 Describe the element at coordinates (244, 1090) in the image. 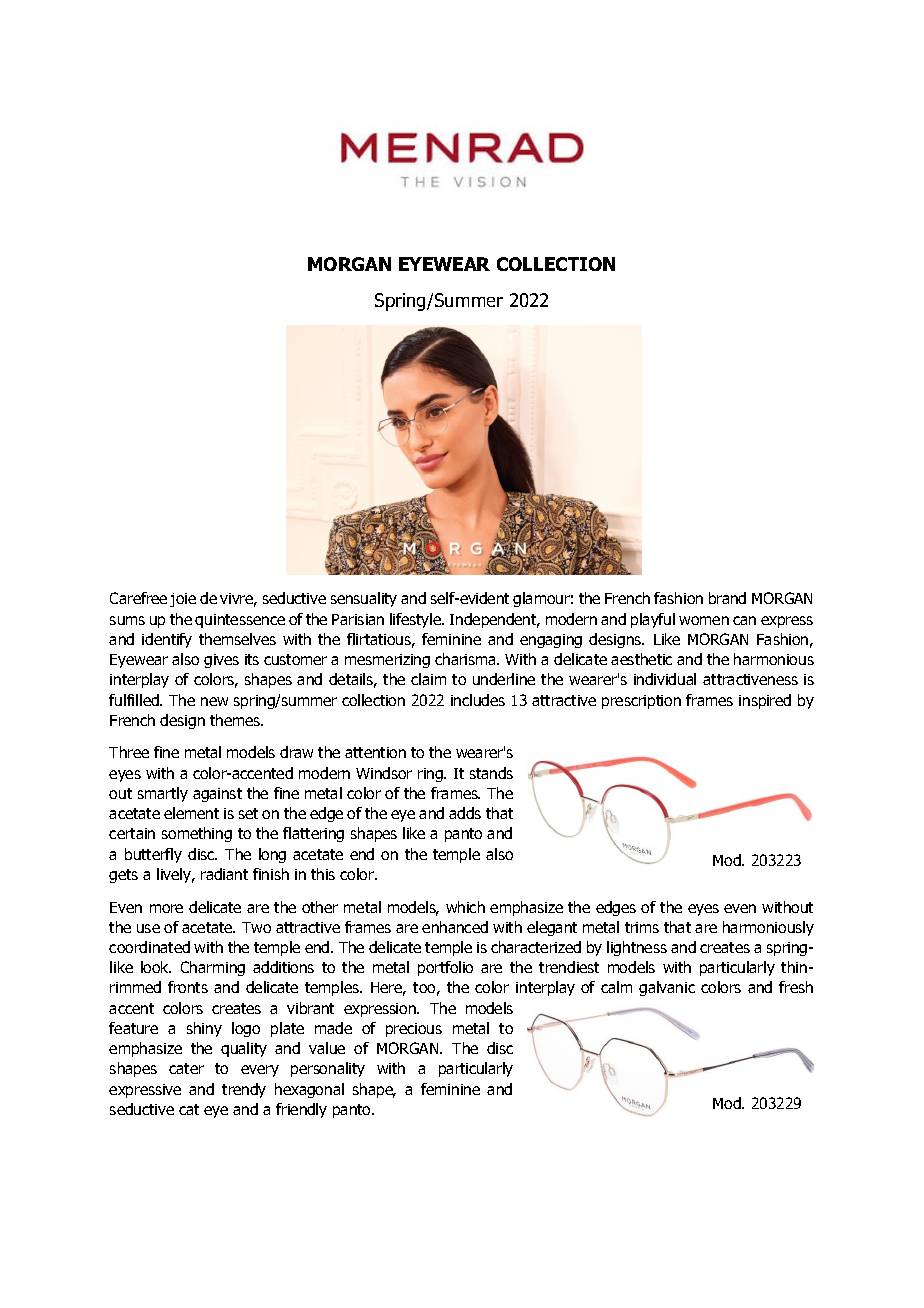

I see `trendy` at that location.
